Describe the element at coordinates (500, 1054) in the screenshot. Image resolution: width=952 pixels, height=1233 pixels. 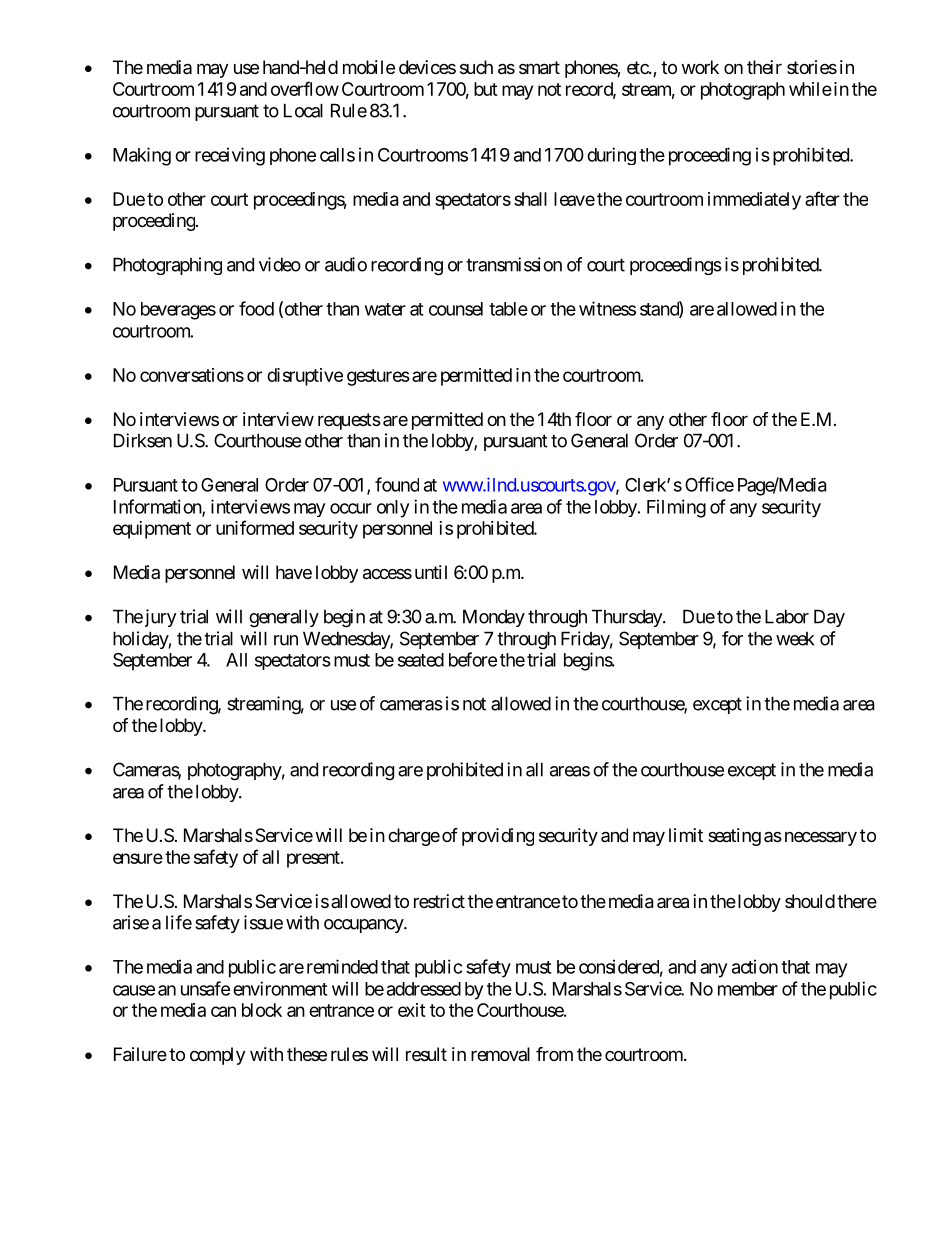
I see `removal` at that location.
